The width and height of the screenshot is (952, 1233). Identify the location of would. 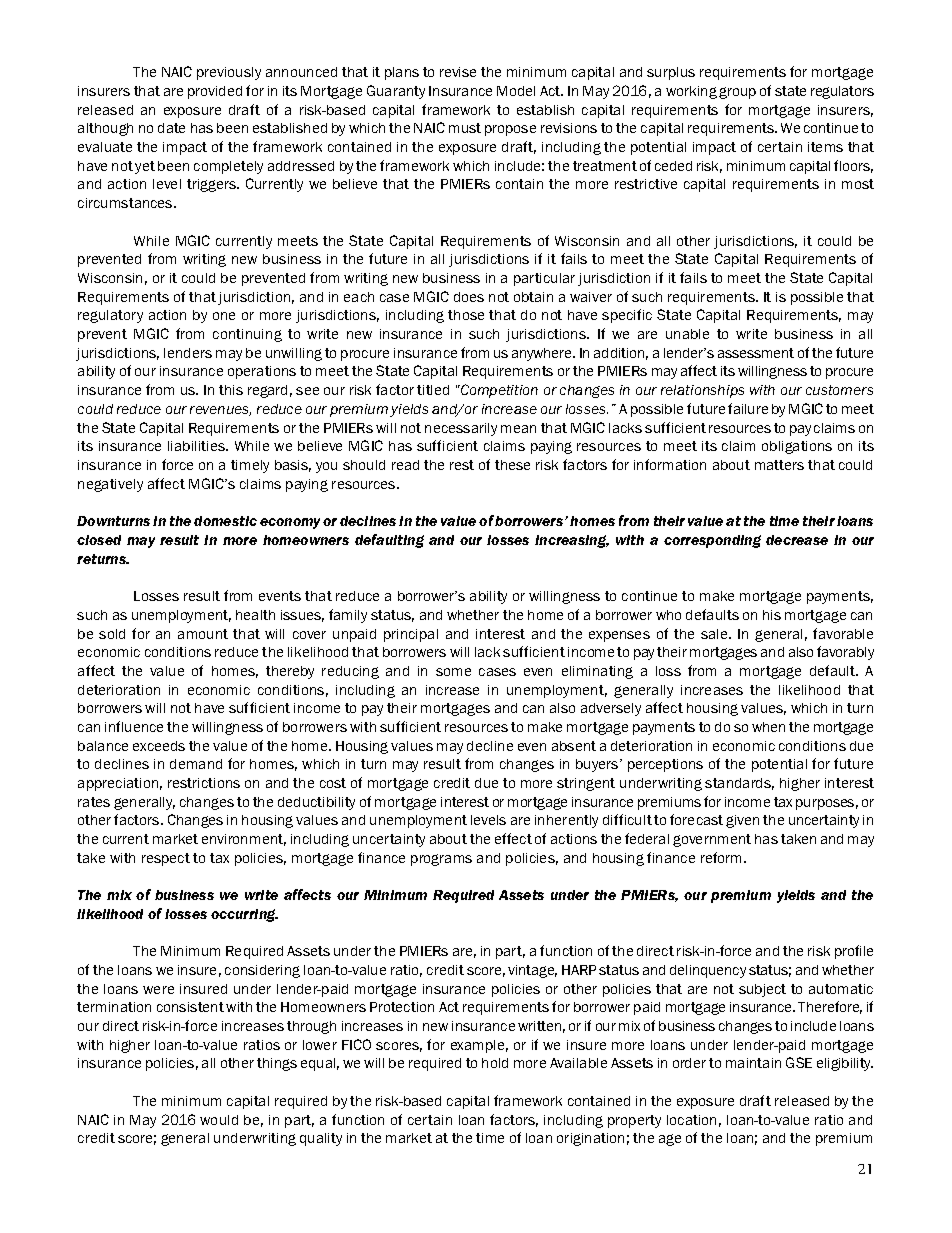
(219, 1120).
